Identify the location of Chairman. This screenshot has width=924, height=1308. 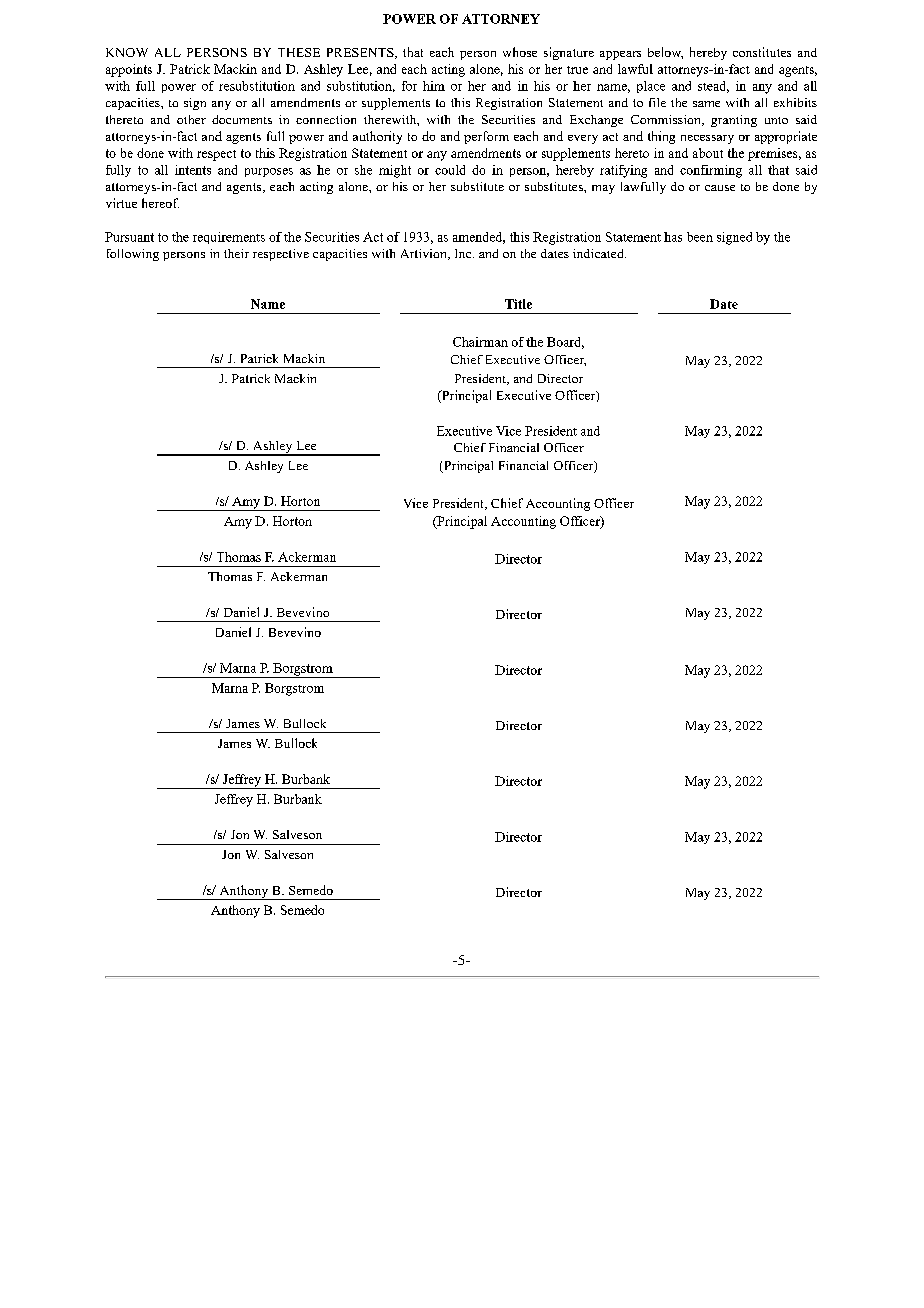
(480, 342).
